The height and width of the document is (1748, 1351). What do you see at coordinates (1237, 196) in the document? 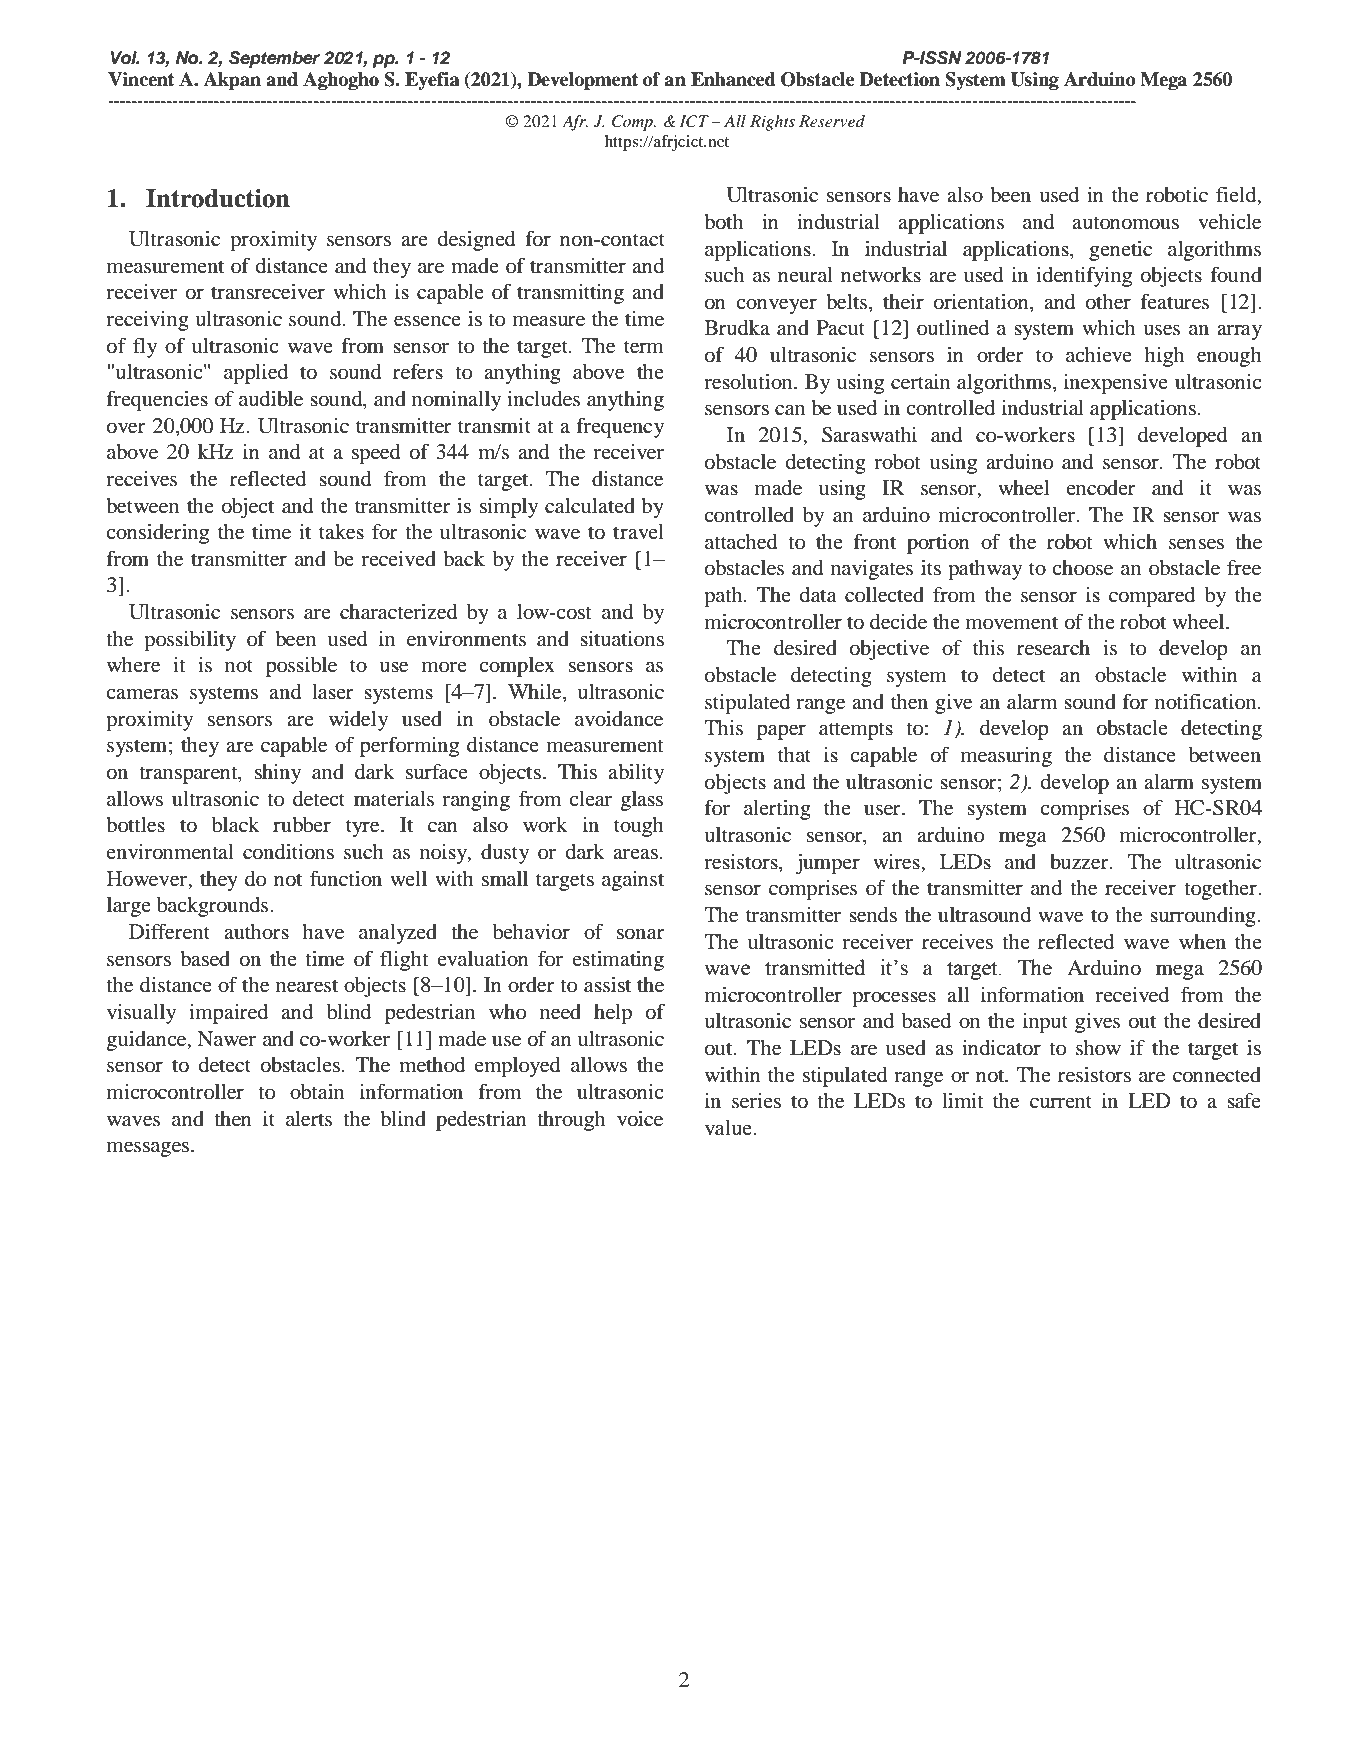
I see `field` at bounding box center [1237, 196].
